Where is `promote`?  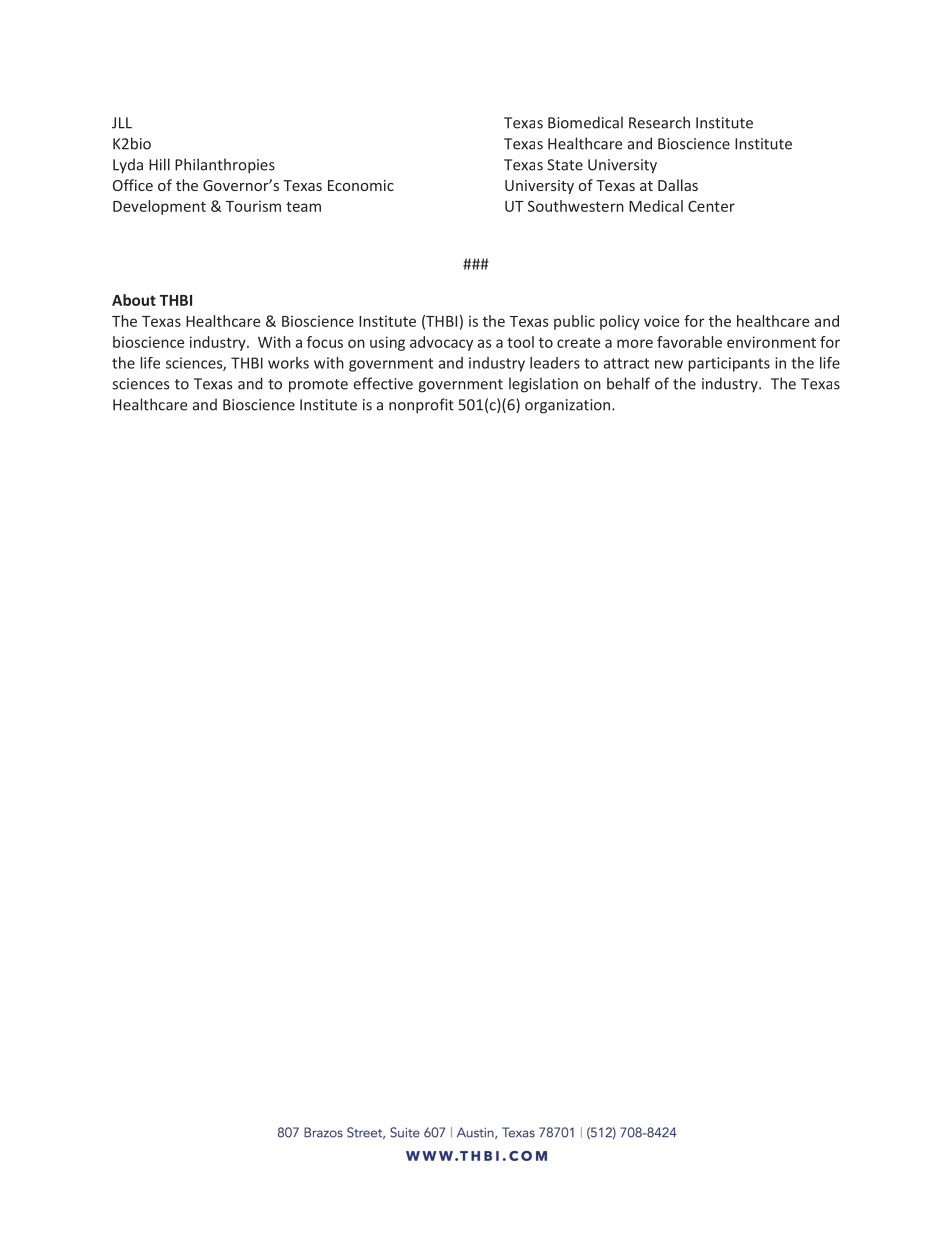
promote is located at coordinates (318, 386).
